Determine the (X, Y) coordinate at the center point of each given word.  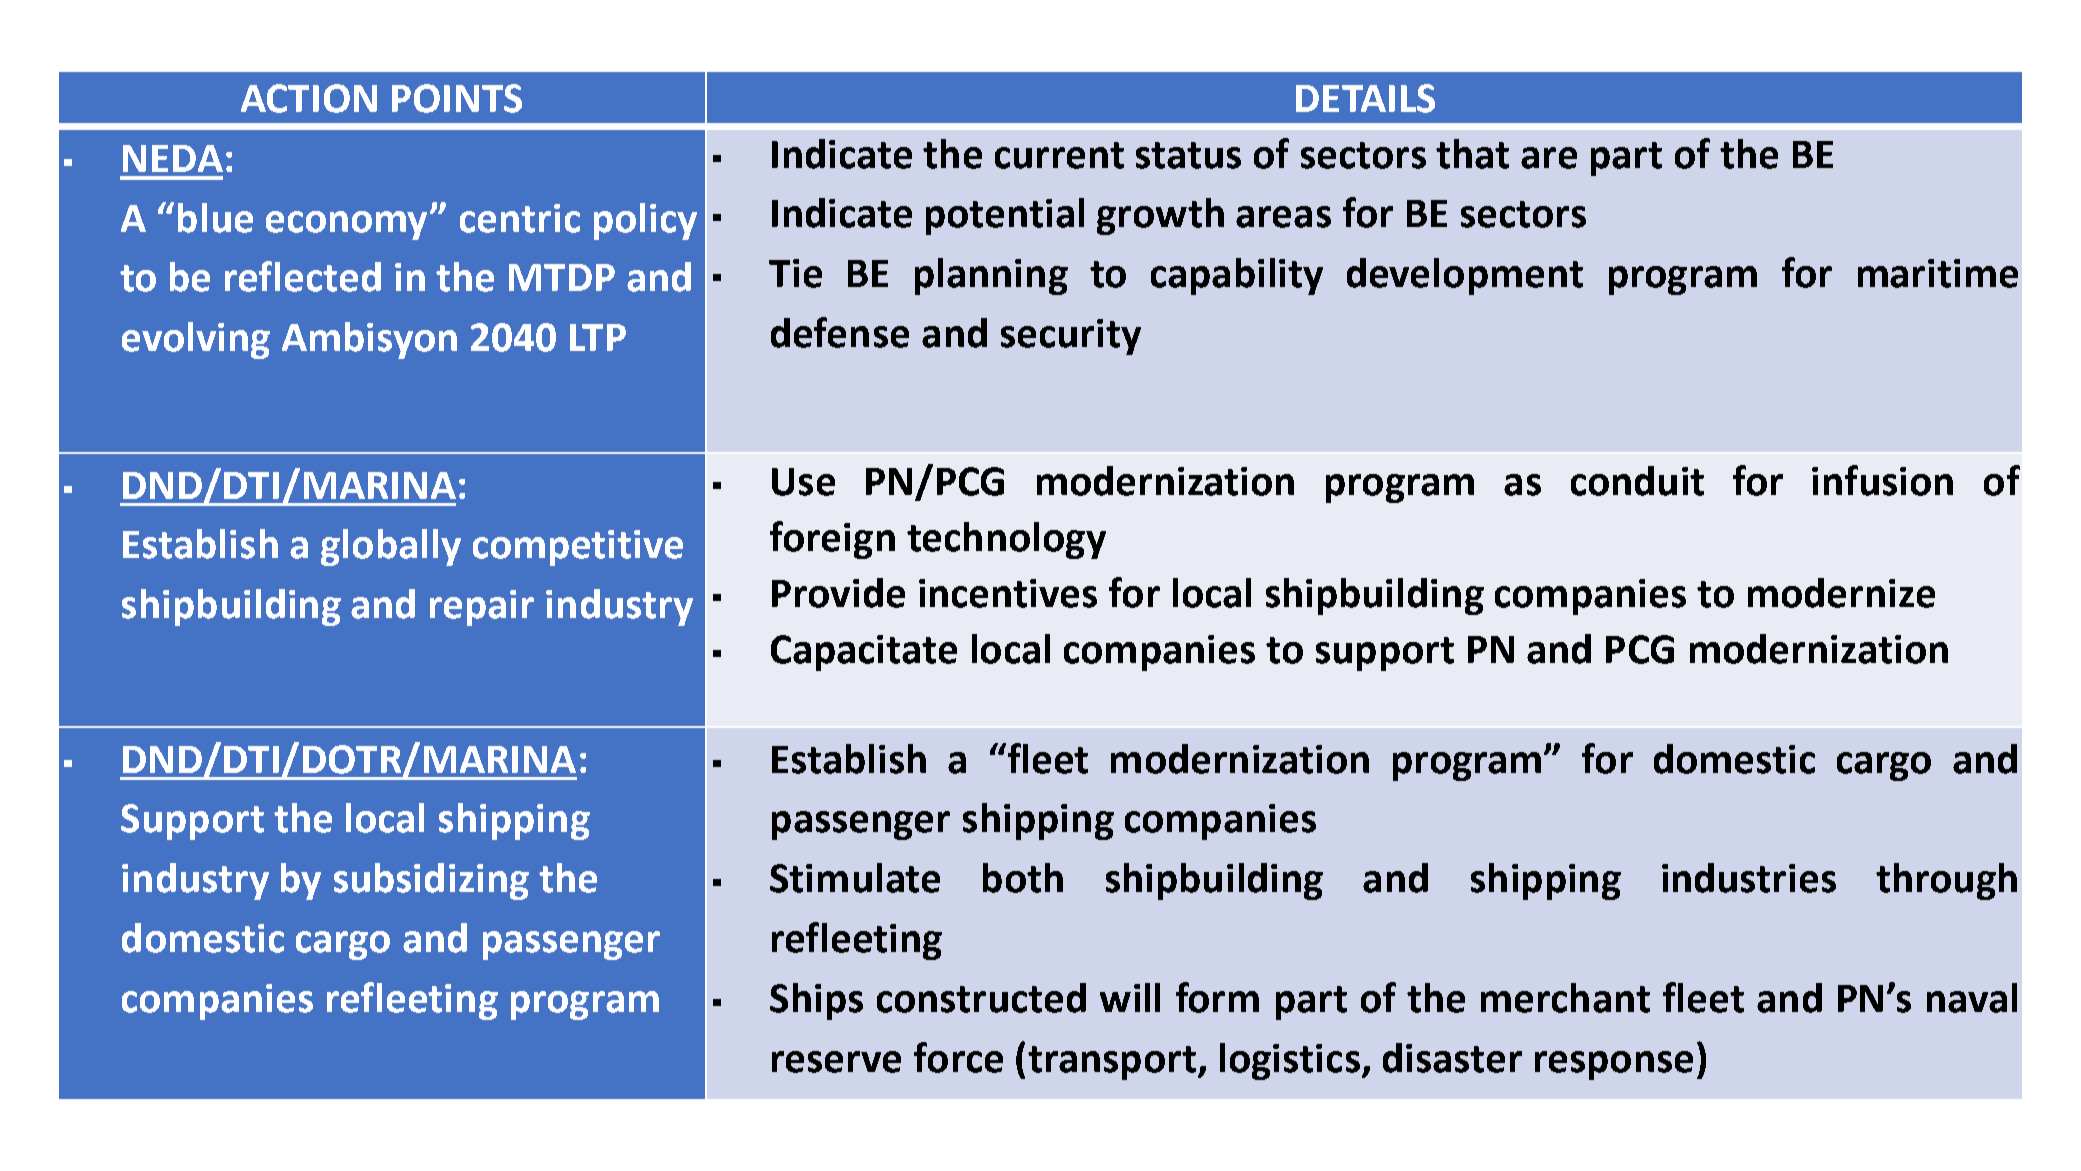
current (1059, 155)
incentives (1008, 593)
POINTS (457, 98)
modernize (1841, 593)
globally (391, 547)
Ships (816, 1001)
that (1472, 154)
